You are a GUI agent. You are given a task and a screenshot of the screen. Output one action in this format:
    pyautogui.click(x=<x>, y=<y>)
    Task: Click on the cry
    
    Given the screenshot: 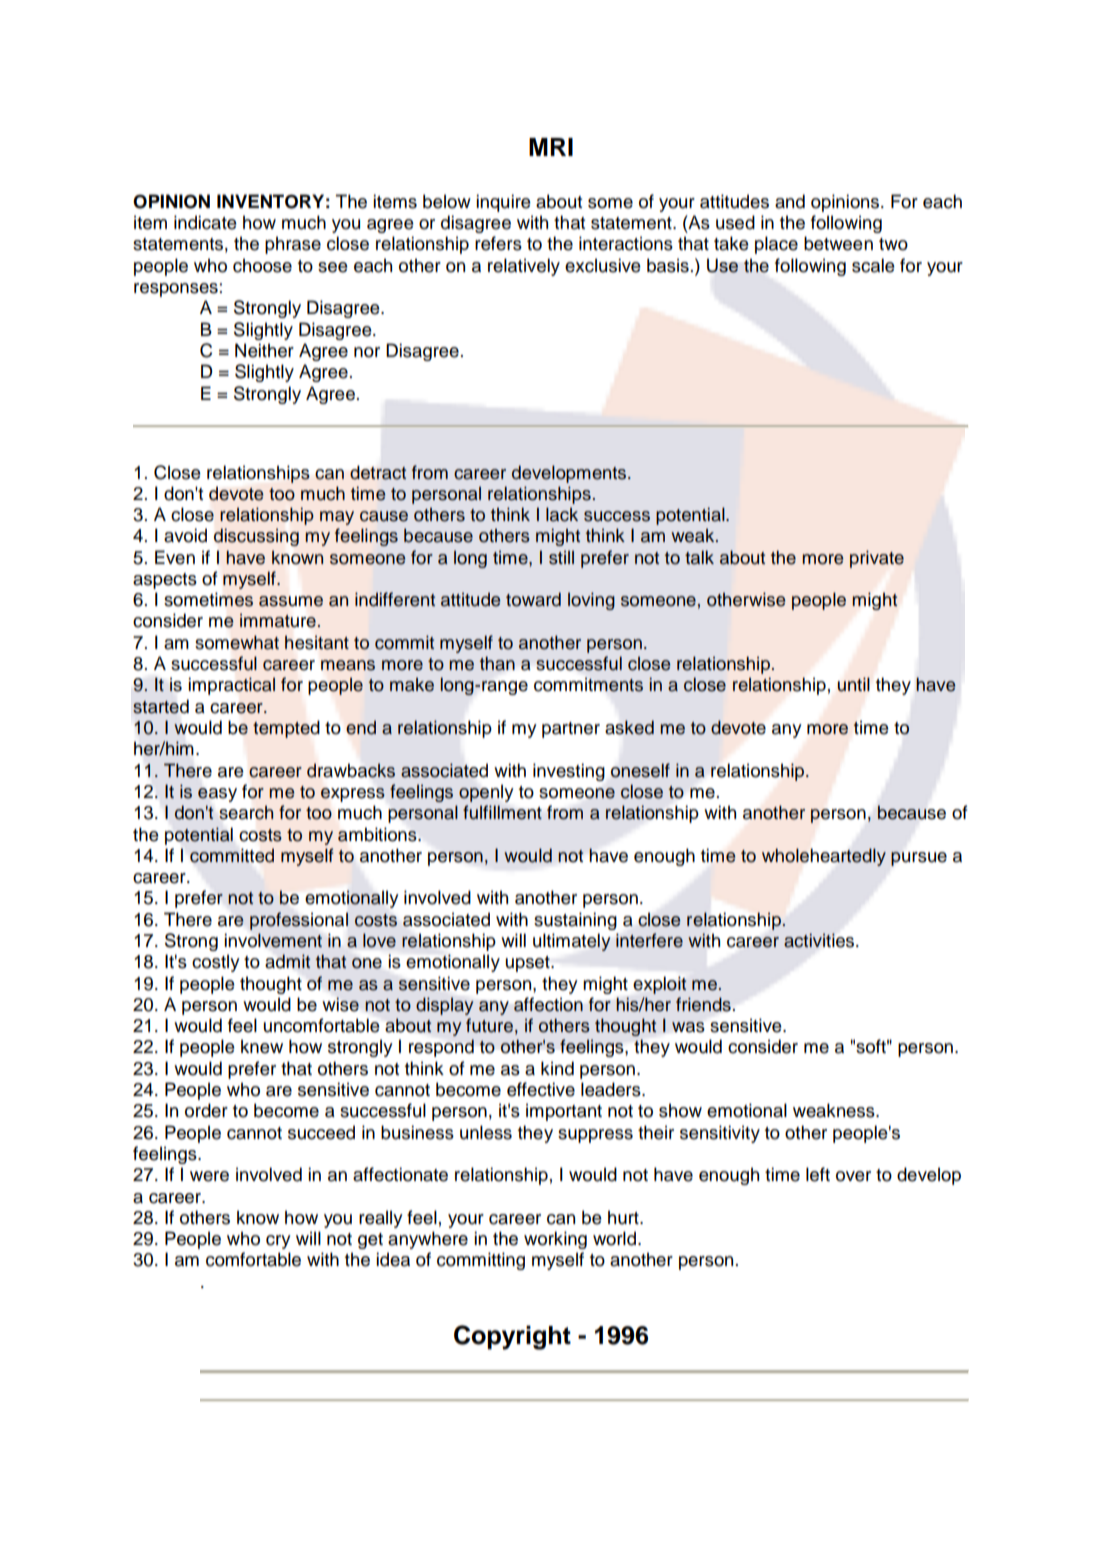 What is the action you would take?
    pyautogui.click(x=278, y=1242)
